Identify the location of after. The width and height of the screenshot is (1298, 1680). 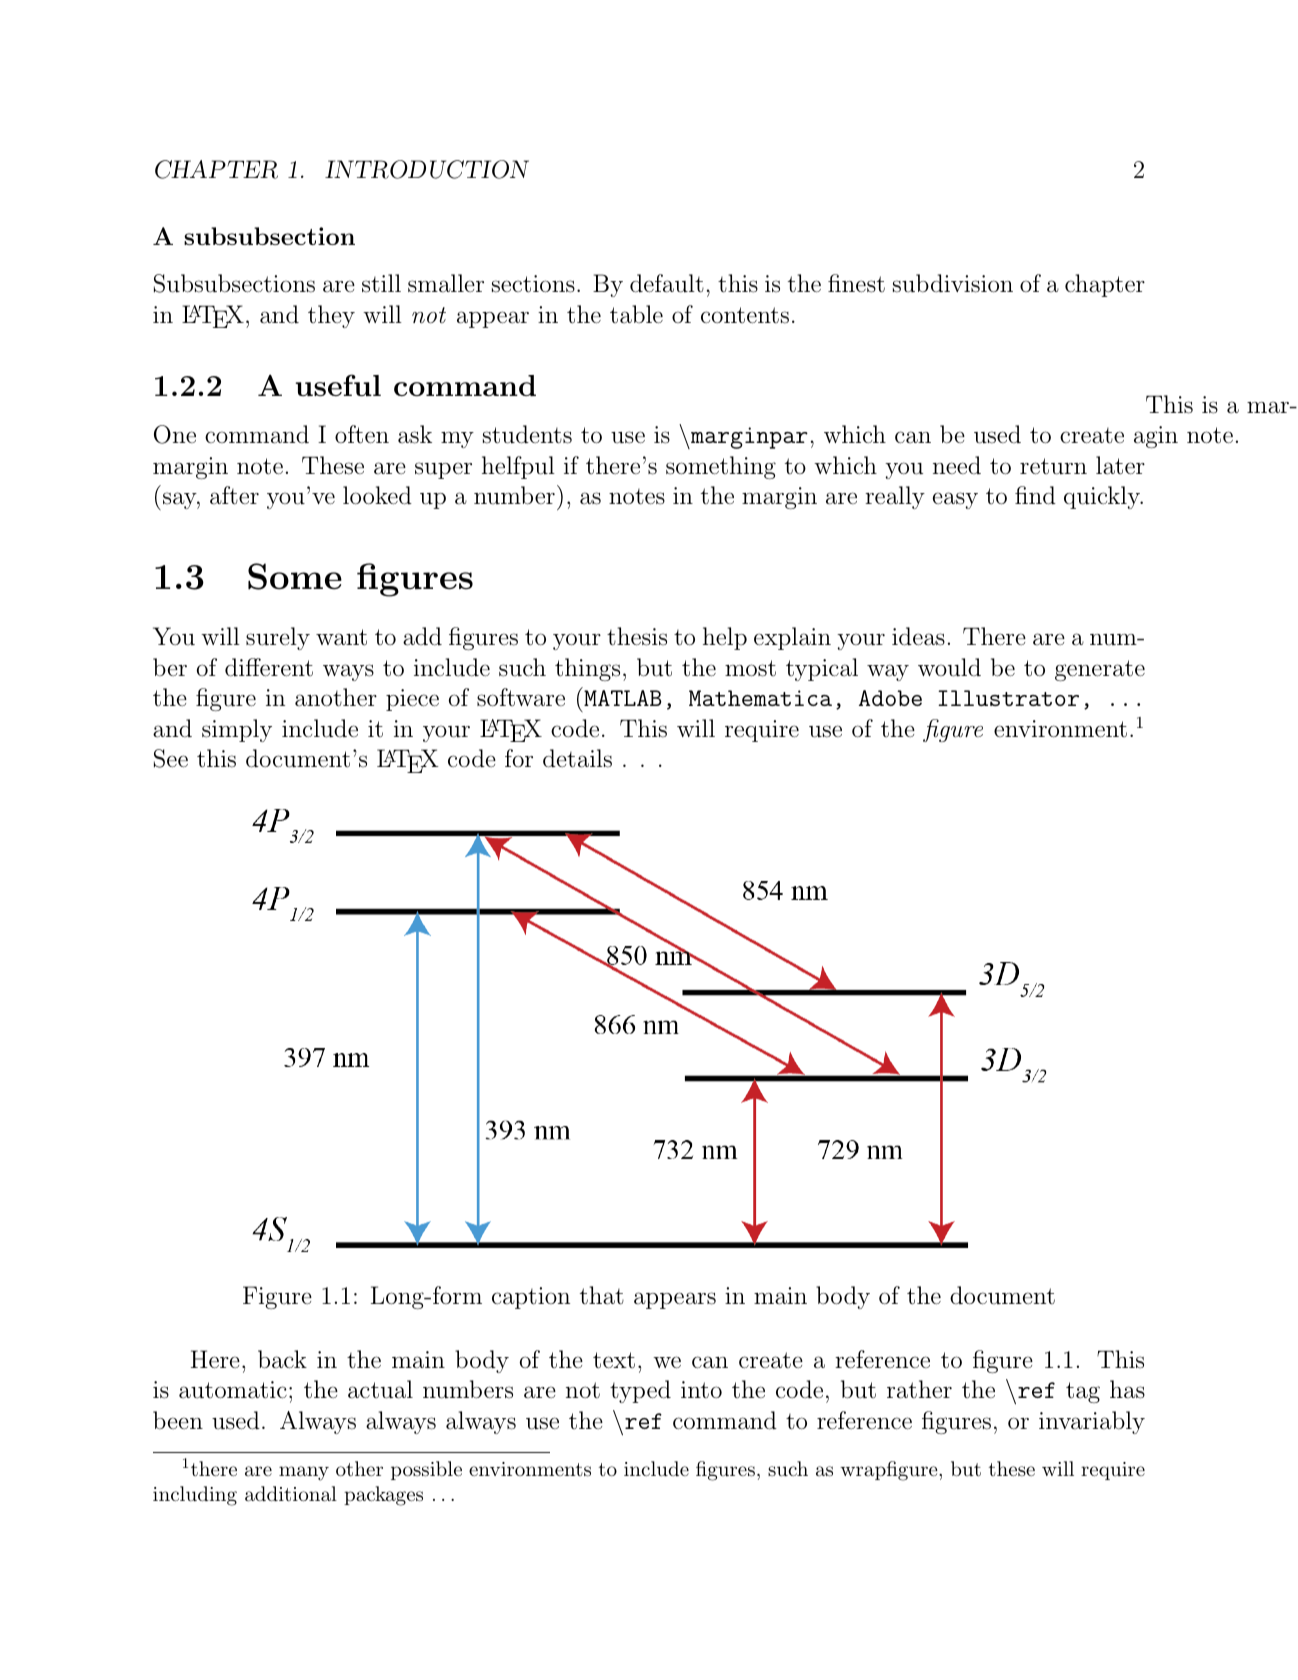
(234, 495).
